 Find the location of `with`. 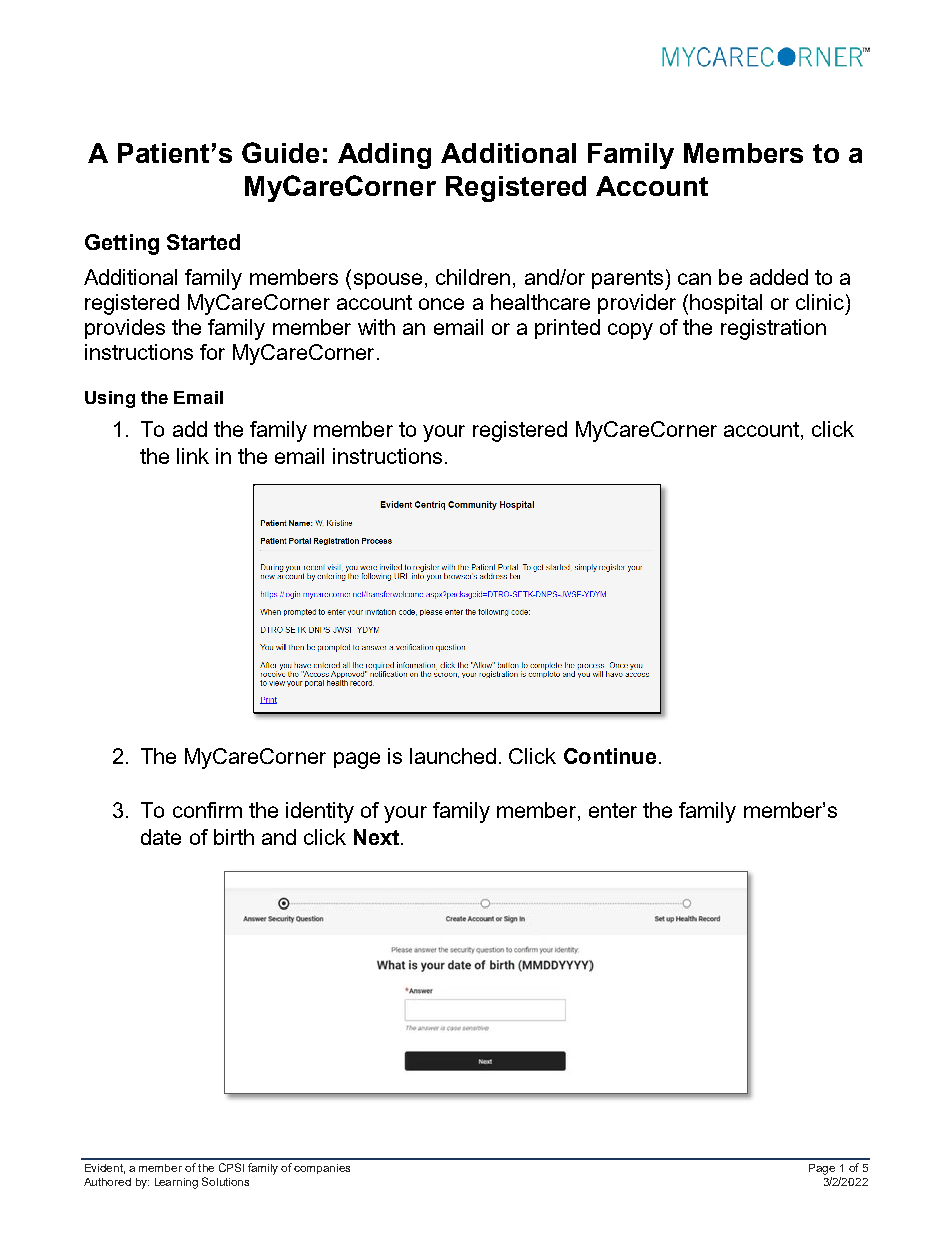

with is located at coordinates (376, 327).
